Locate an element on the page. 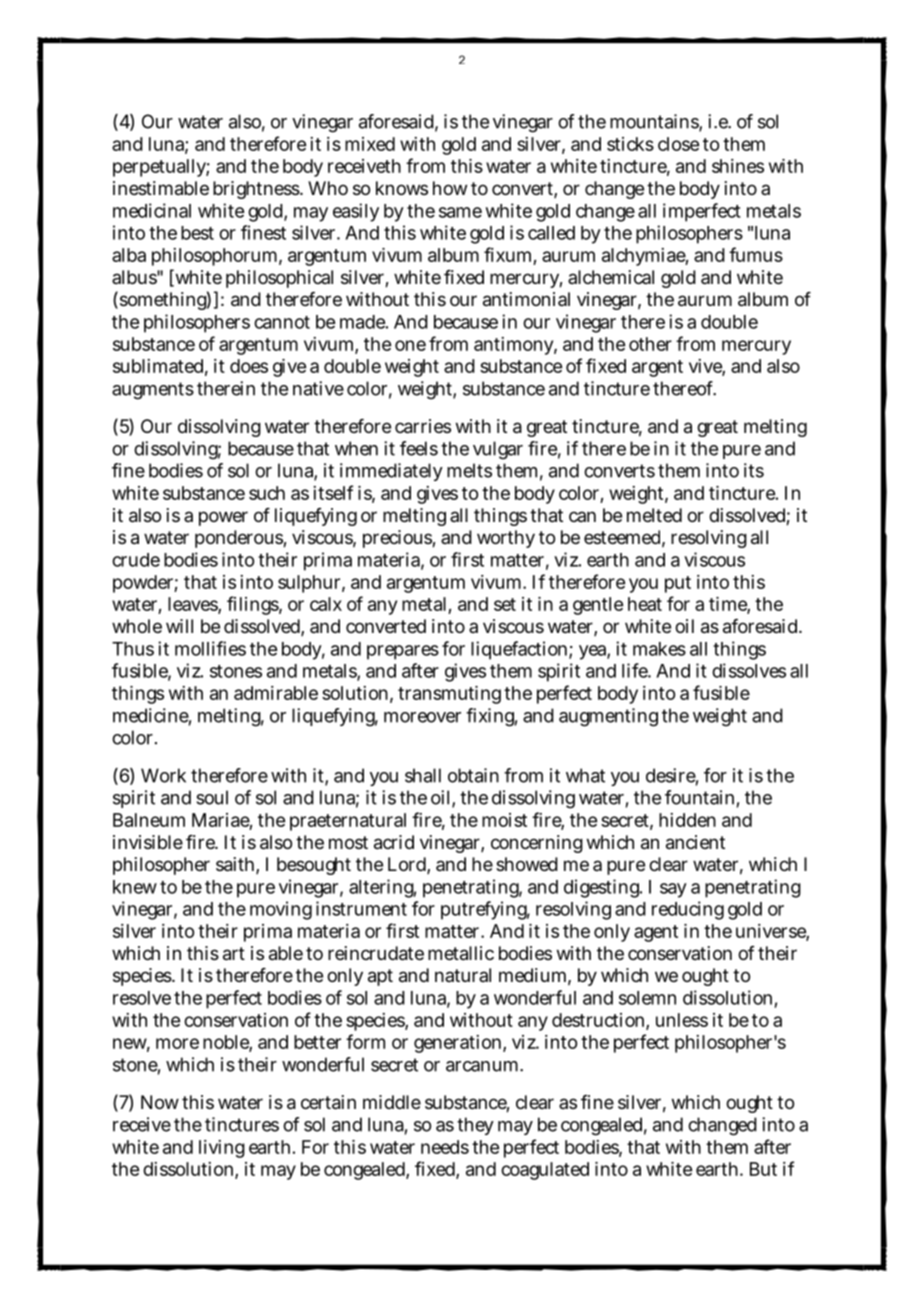  prepares is located at coordinates (403, 652).
